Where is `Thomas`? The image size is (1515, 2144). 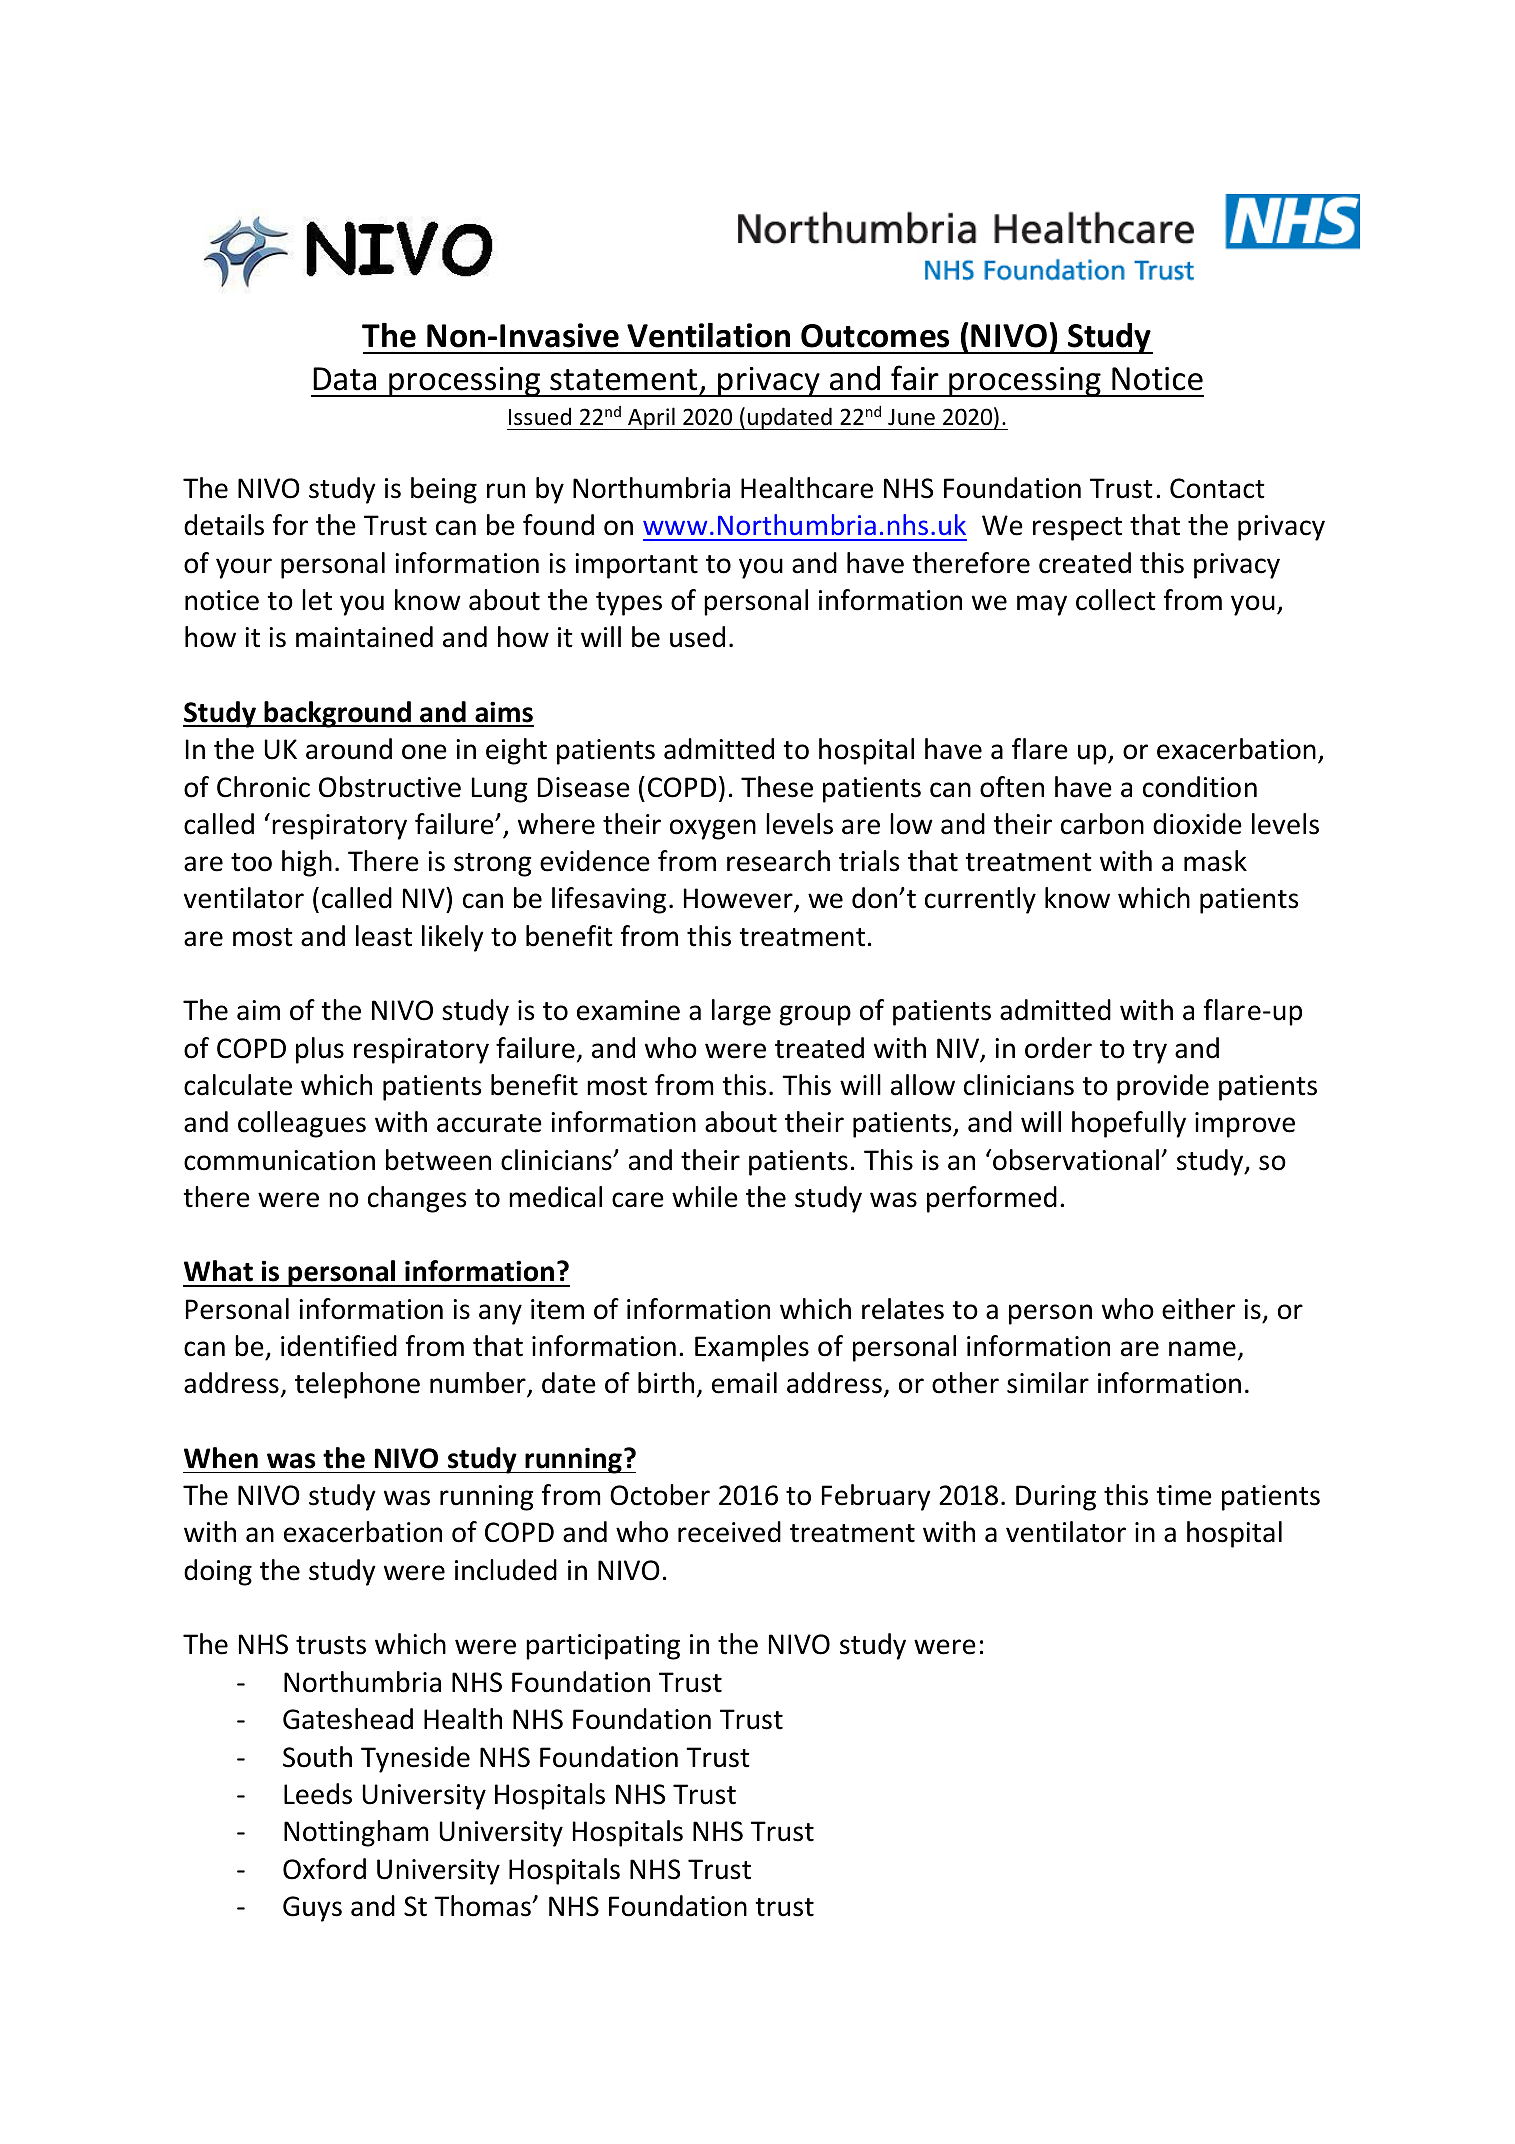
Thomas is located at coordinates (483, 1906).
